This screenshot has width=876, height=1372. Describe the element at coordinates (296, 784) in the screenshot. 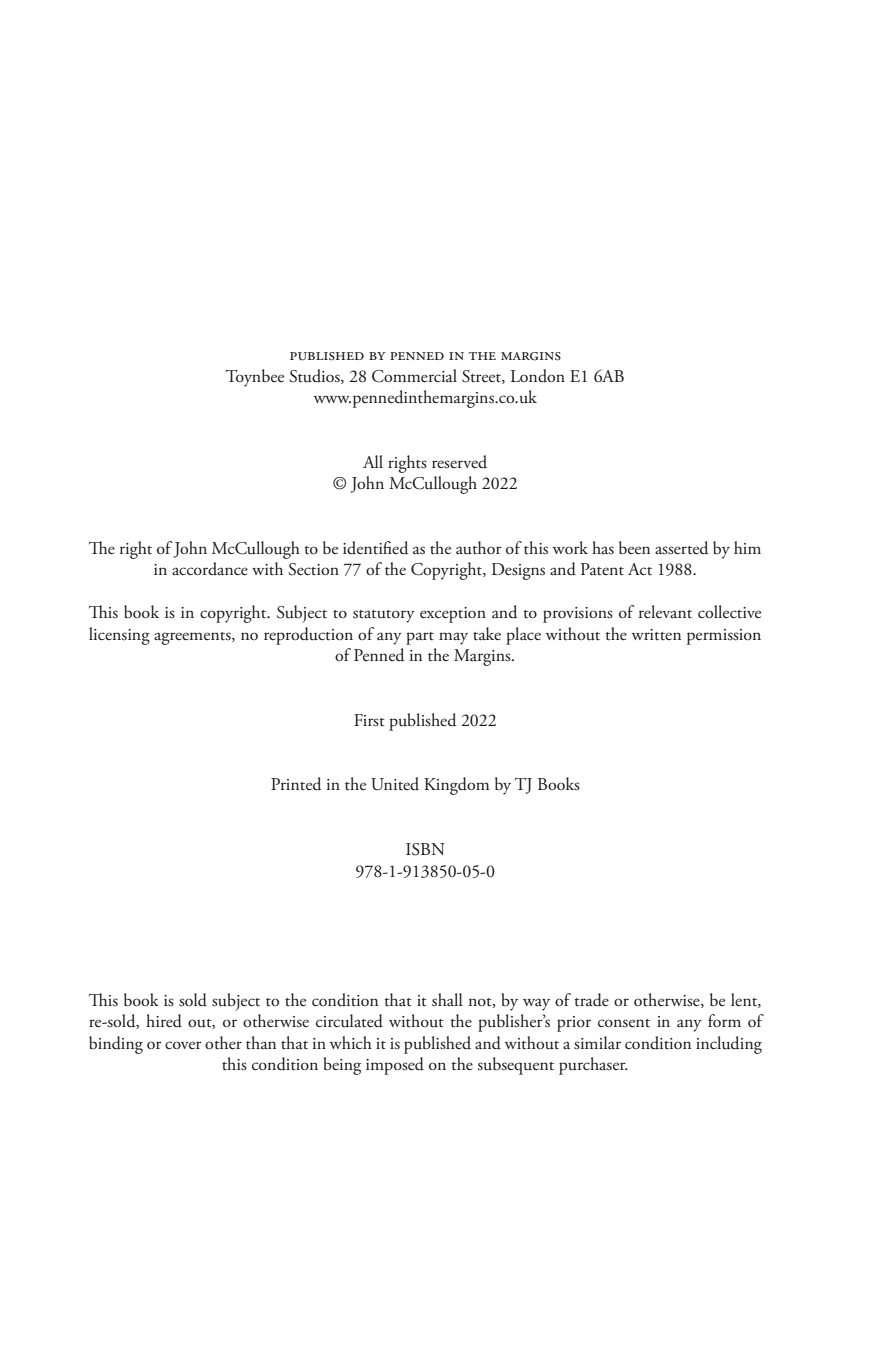

I see `Printed` at that location.
